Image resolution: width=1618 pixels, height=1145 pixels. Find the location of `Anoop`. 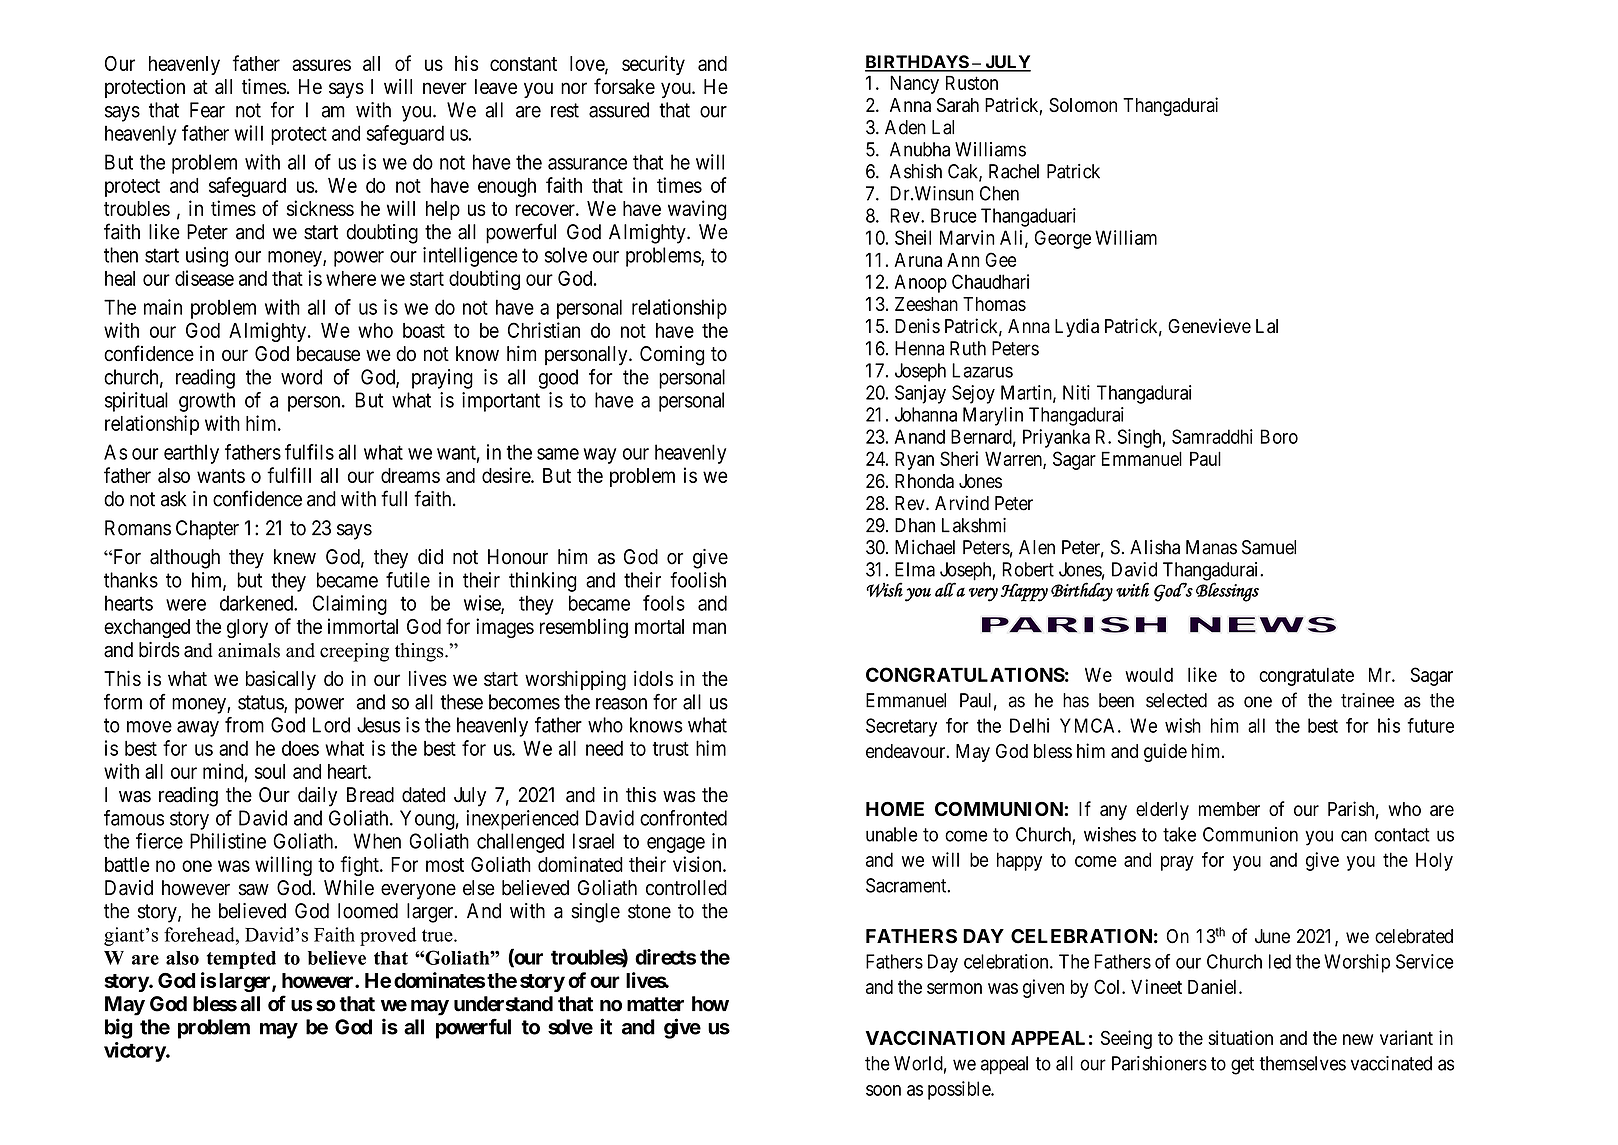

Anoop is located at coordinates (921, 283).
